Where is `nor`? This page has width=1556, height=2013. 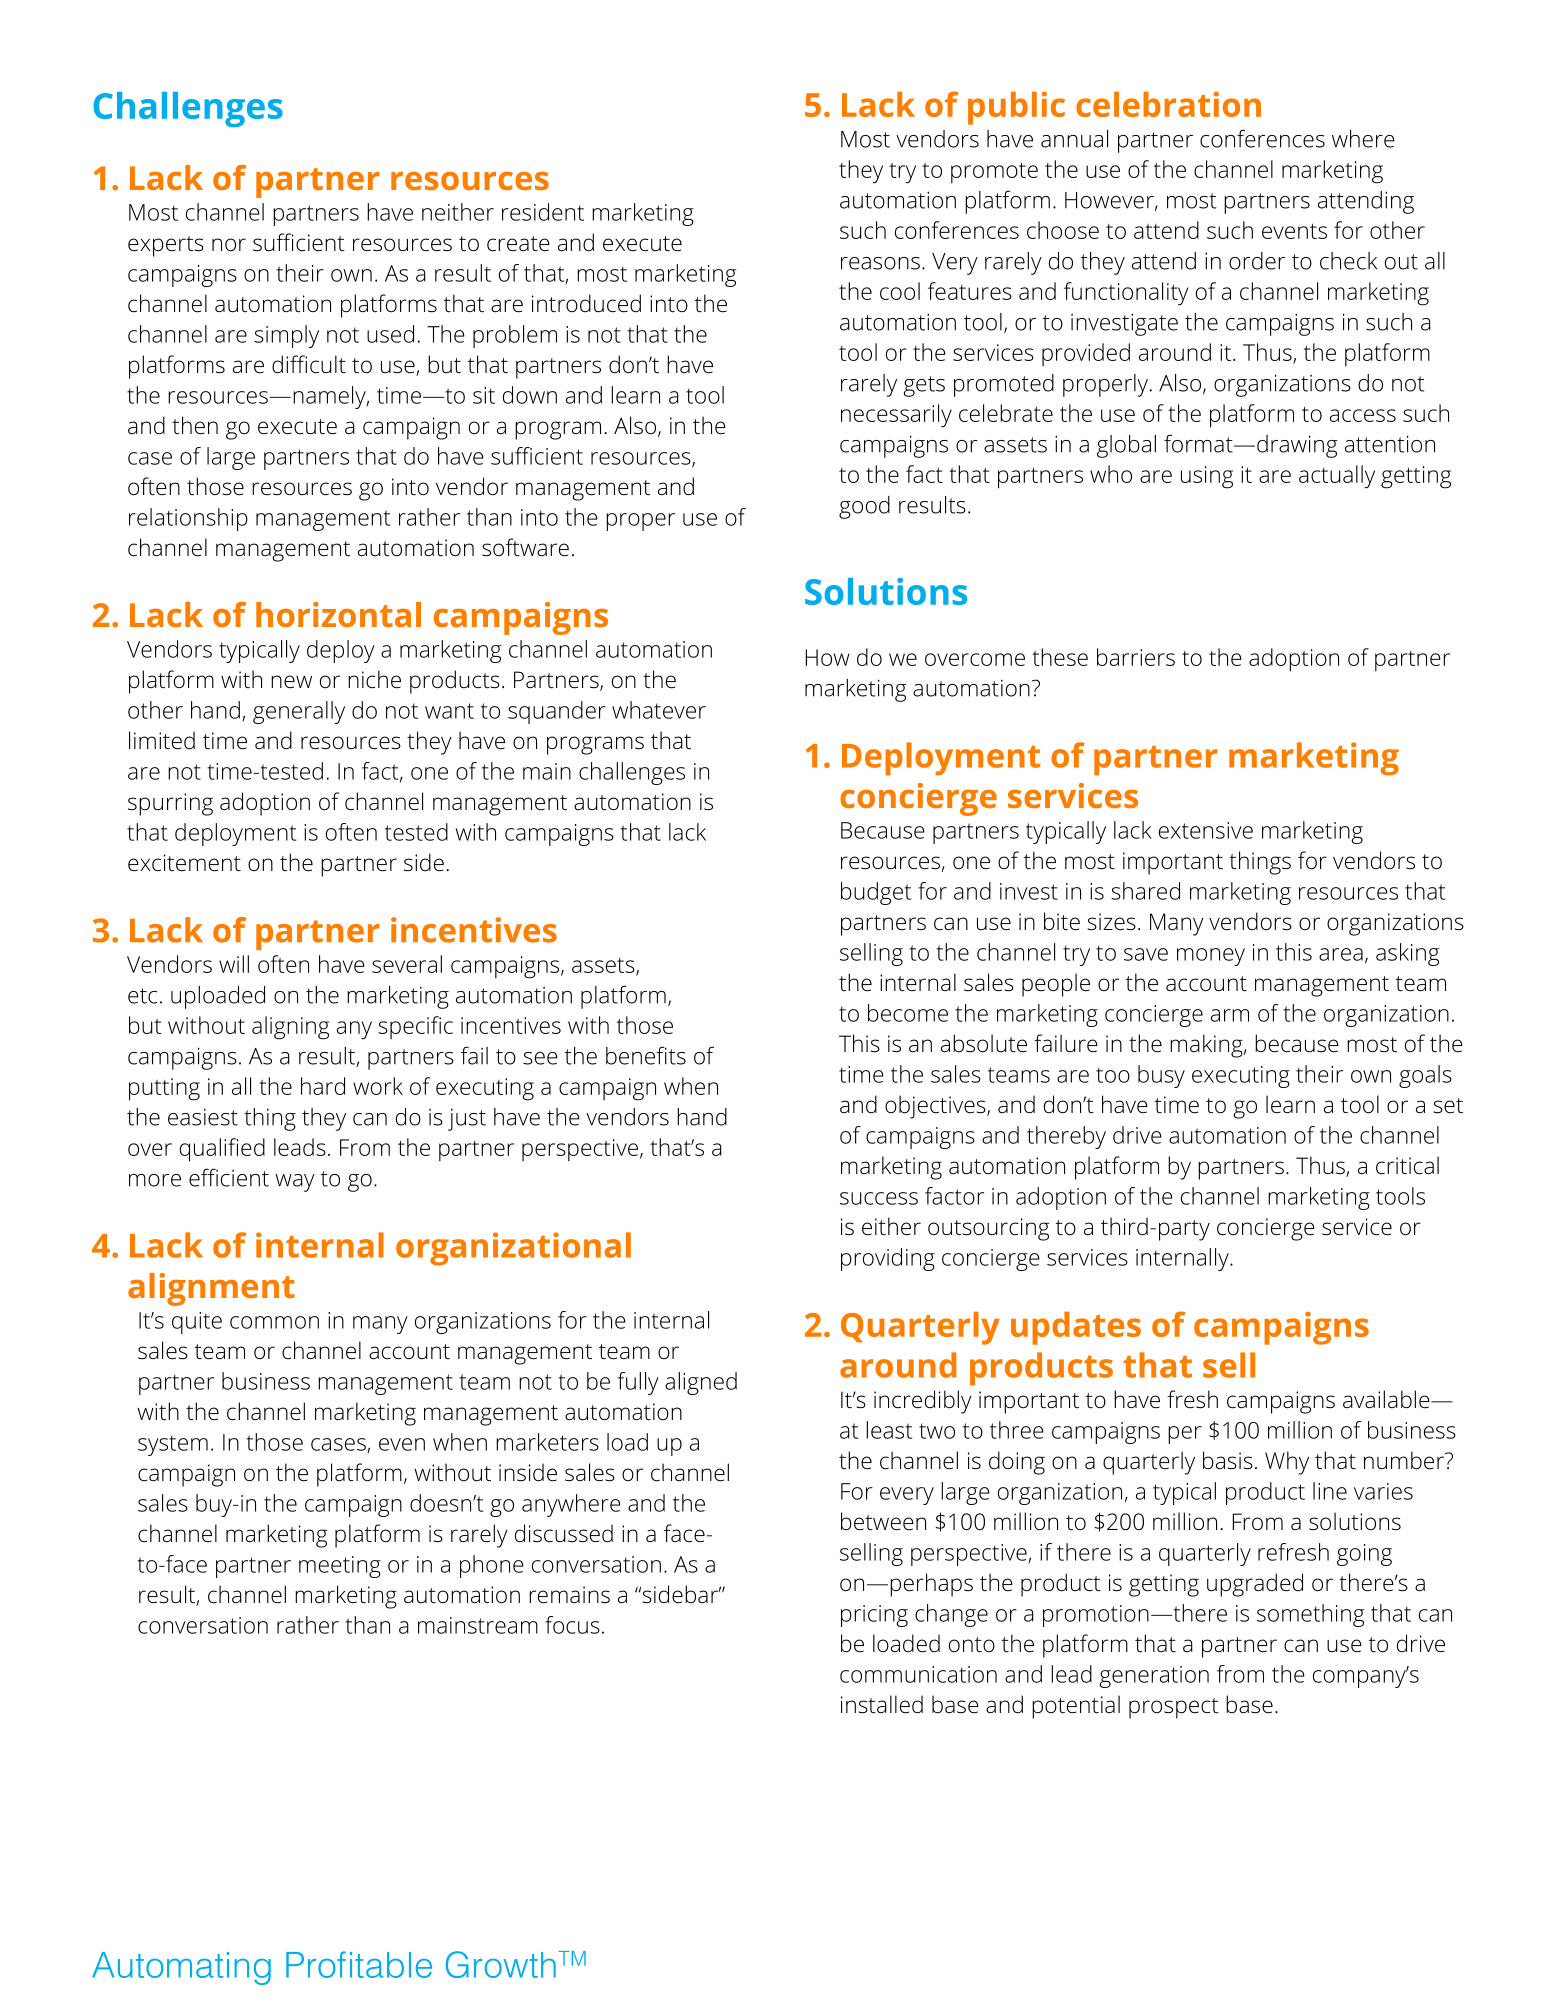
nor is located at coordinates (229, 244).
